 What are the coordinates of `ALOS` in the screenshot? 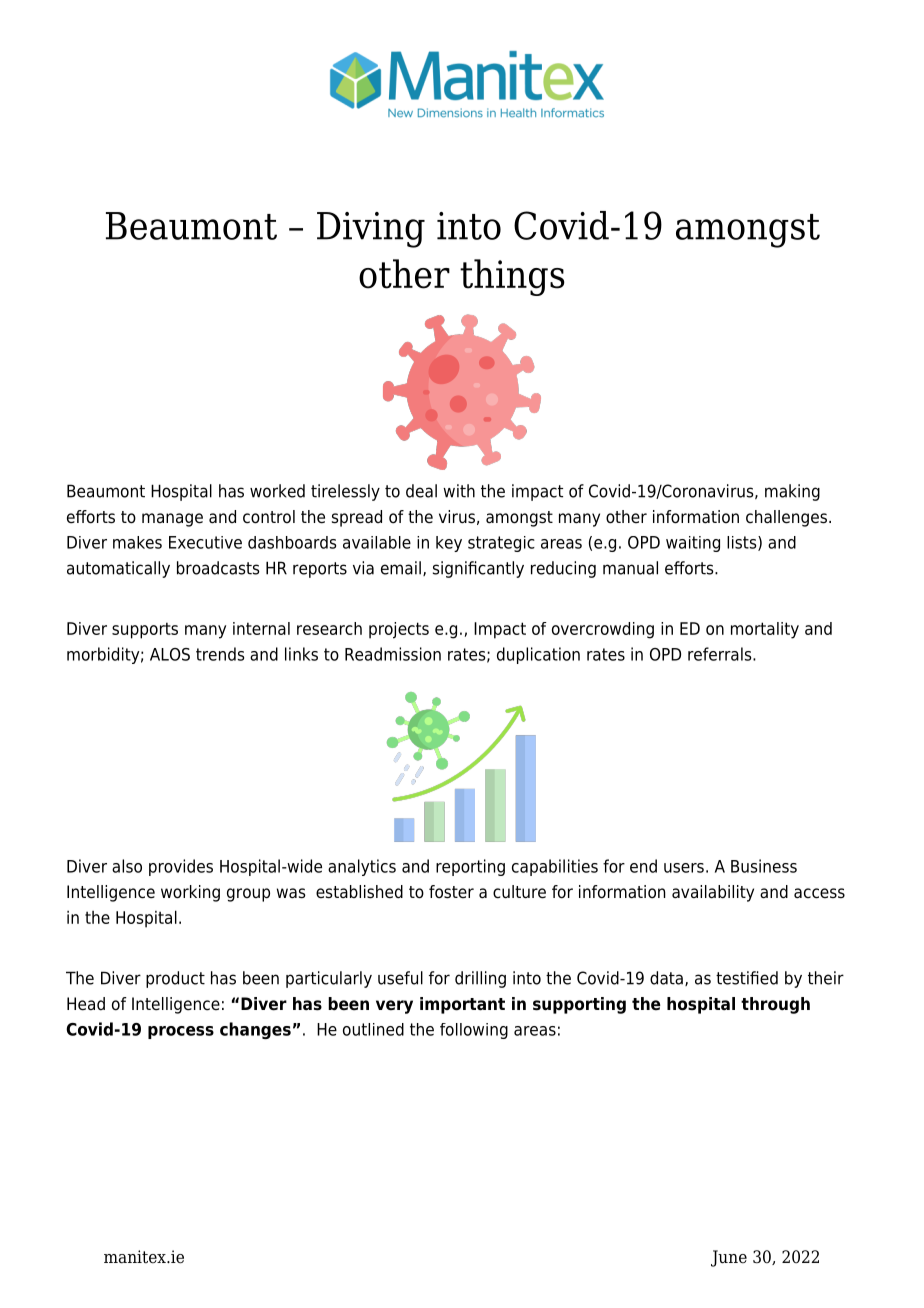 It's located at (170, 654).
